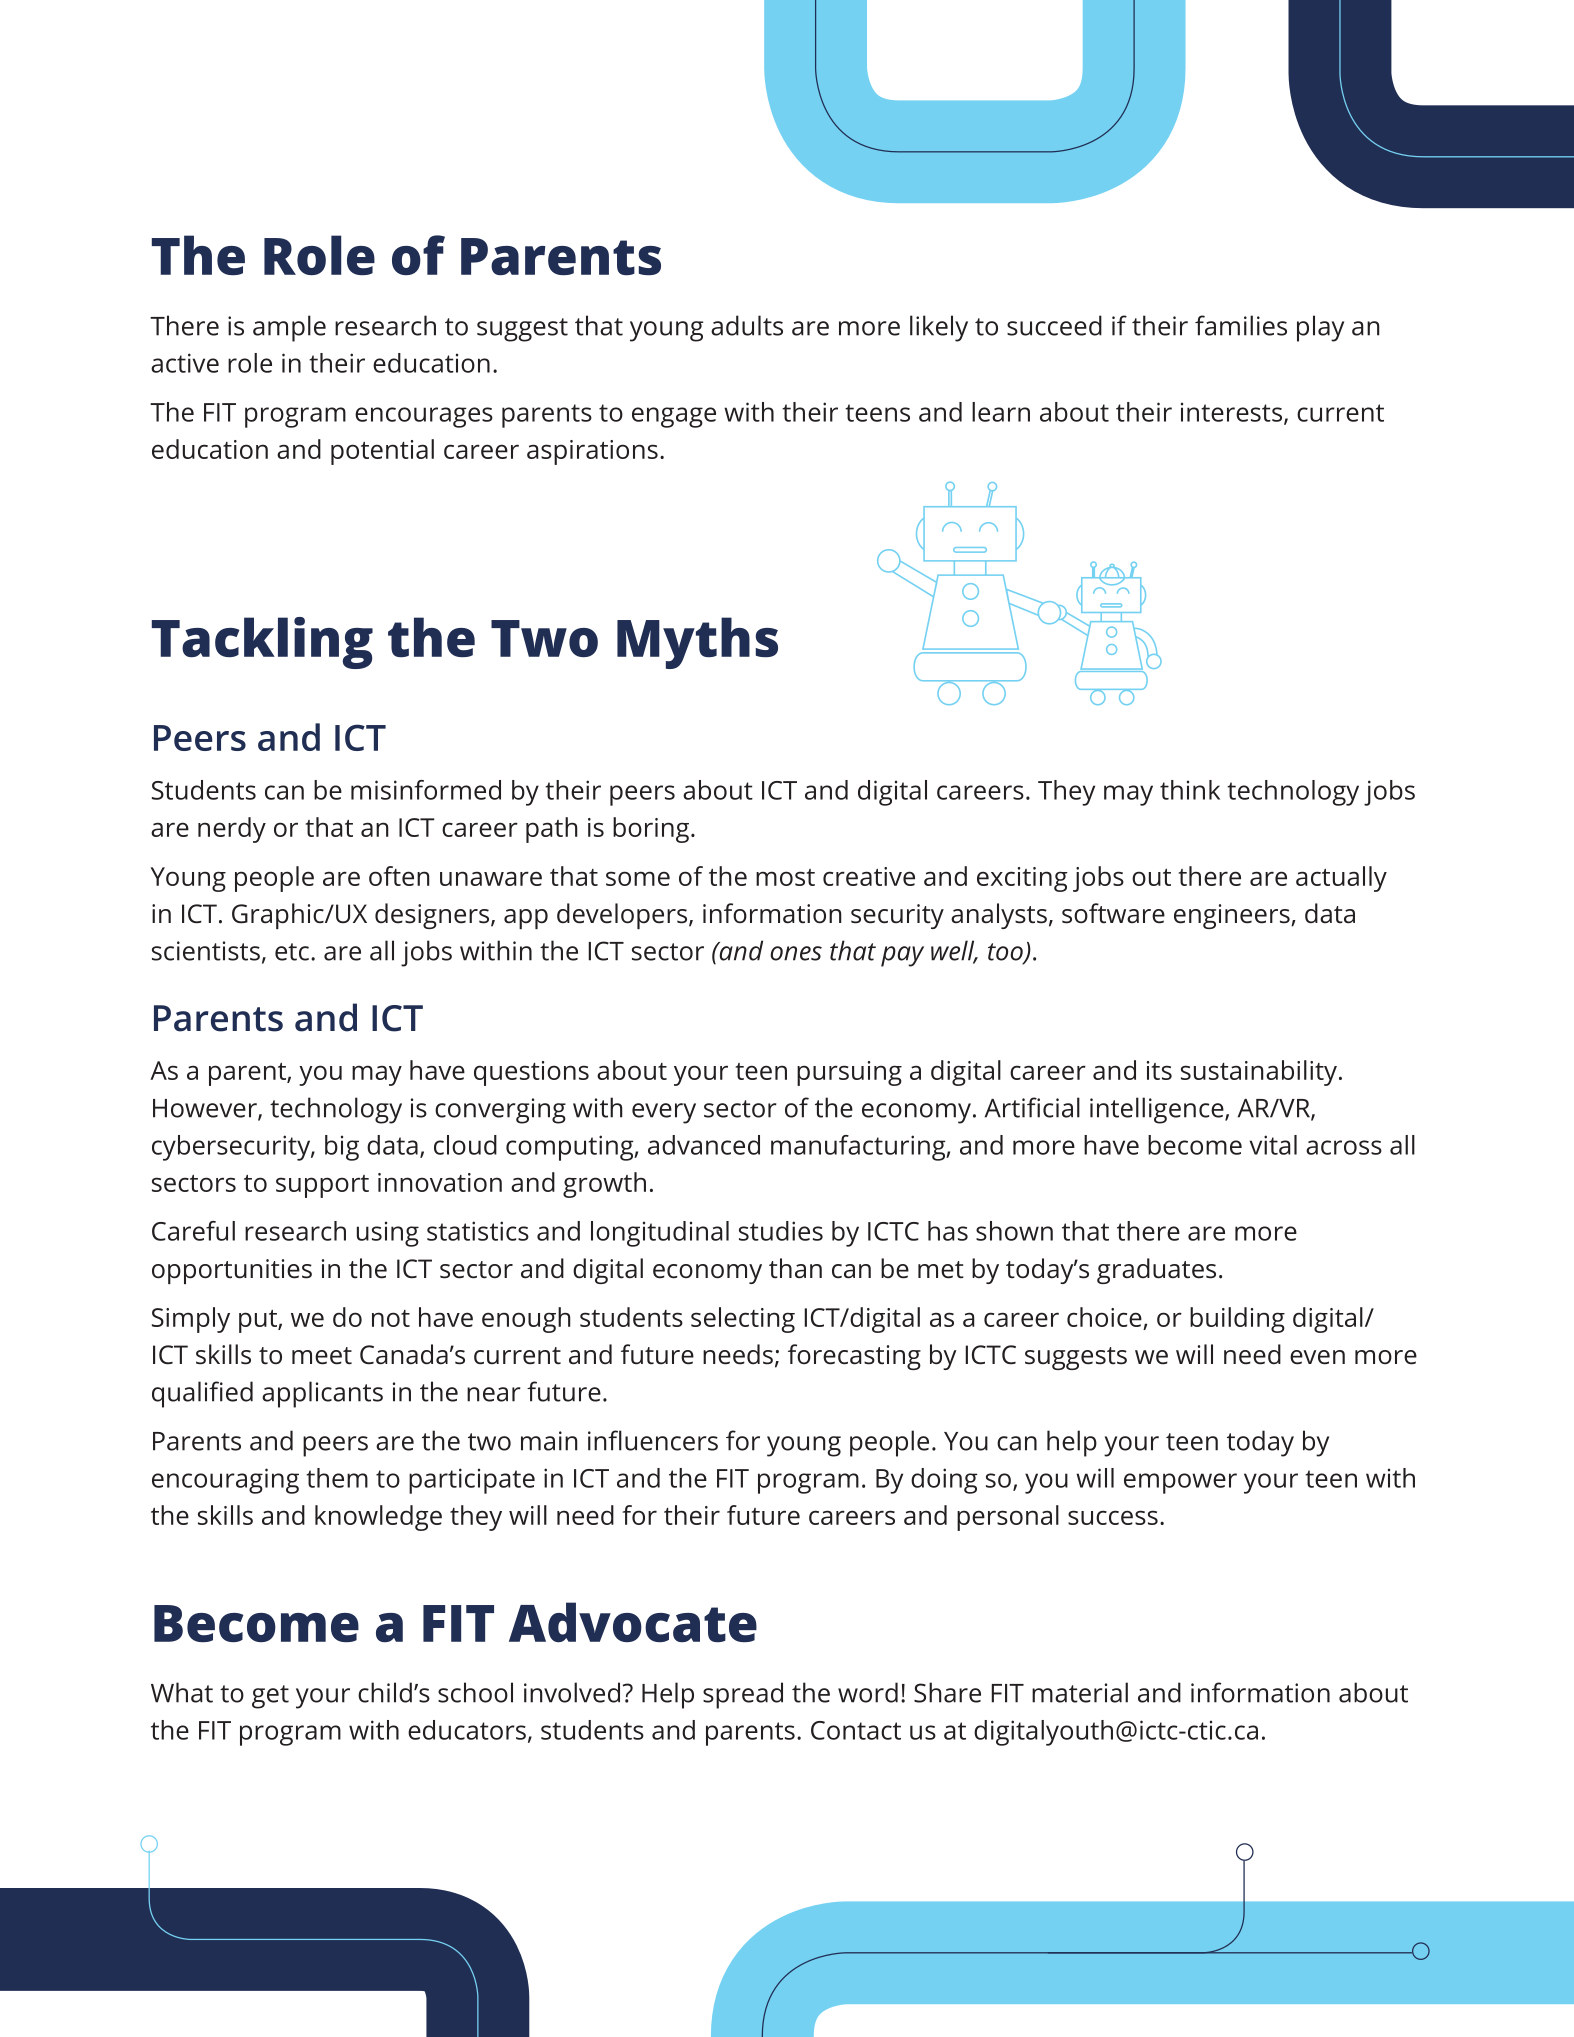  What do you see at coordinates (1080, 1692) in the screenshot?
I see `material` at bounding box center [1080, 1692].
